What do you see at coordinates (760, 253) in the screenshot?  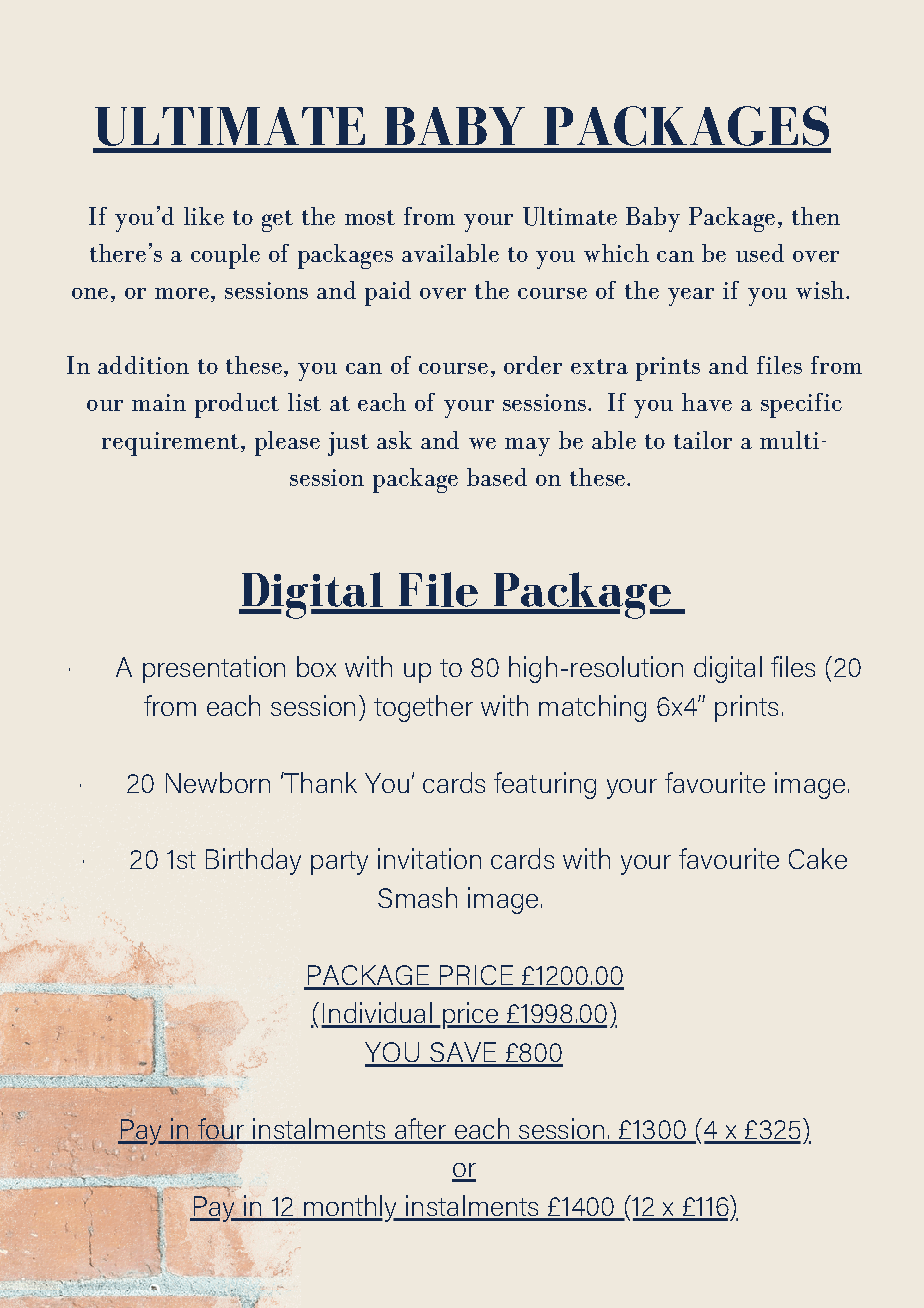 I see `used` at bounding box center [760, 253].
